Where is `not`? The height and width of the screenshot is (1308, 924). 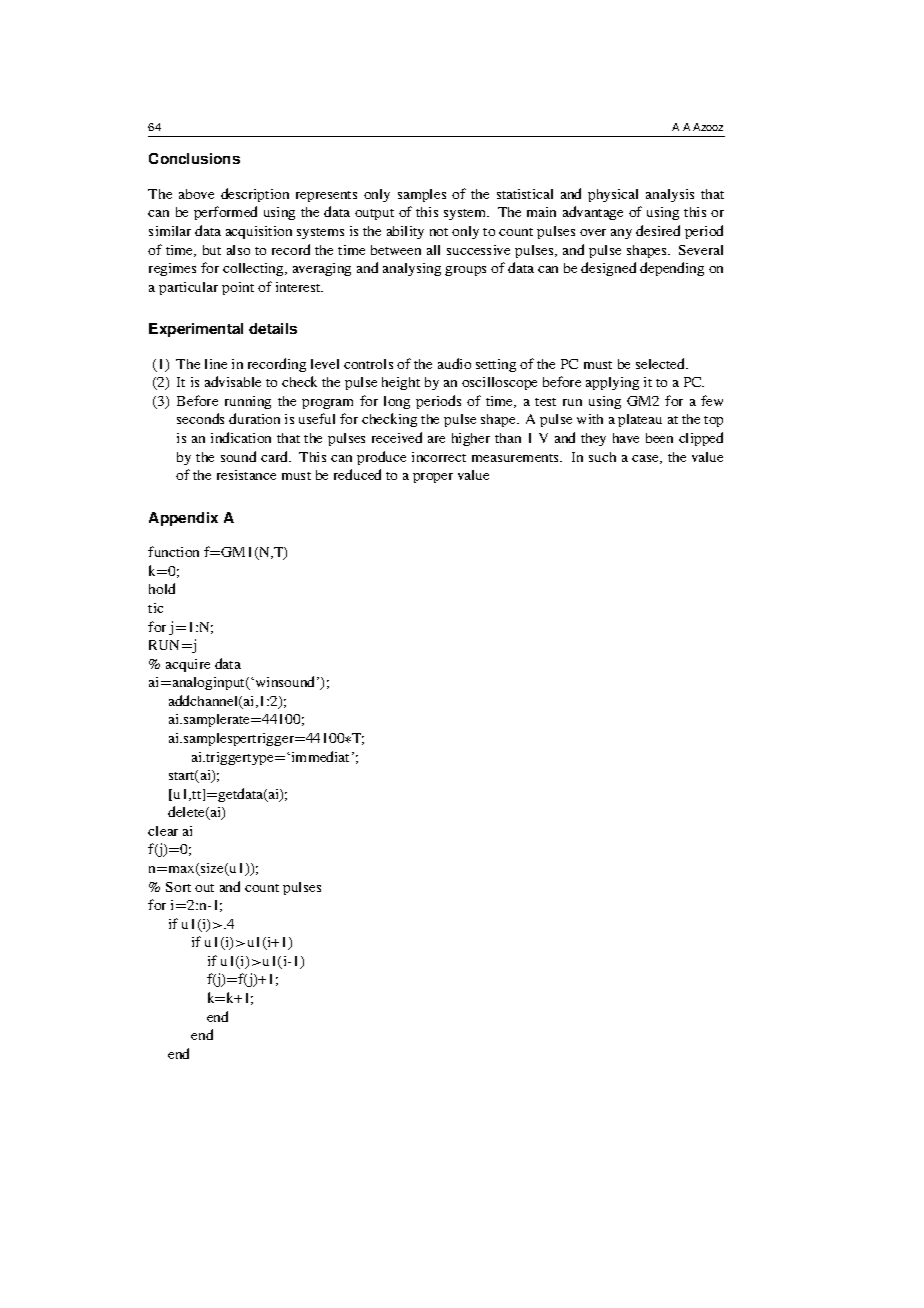
not is located at coordinates (439, 232).
